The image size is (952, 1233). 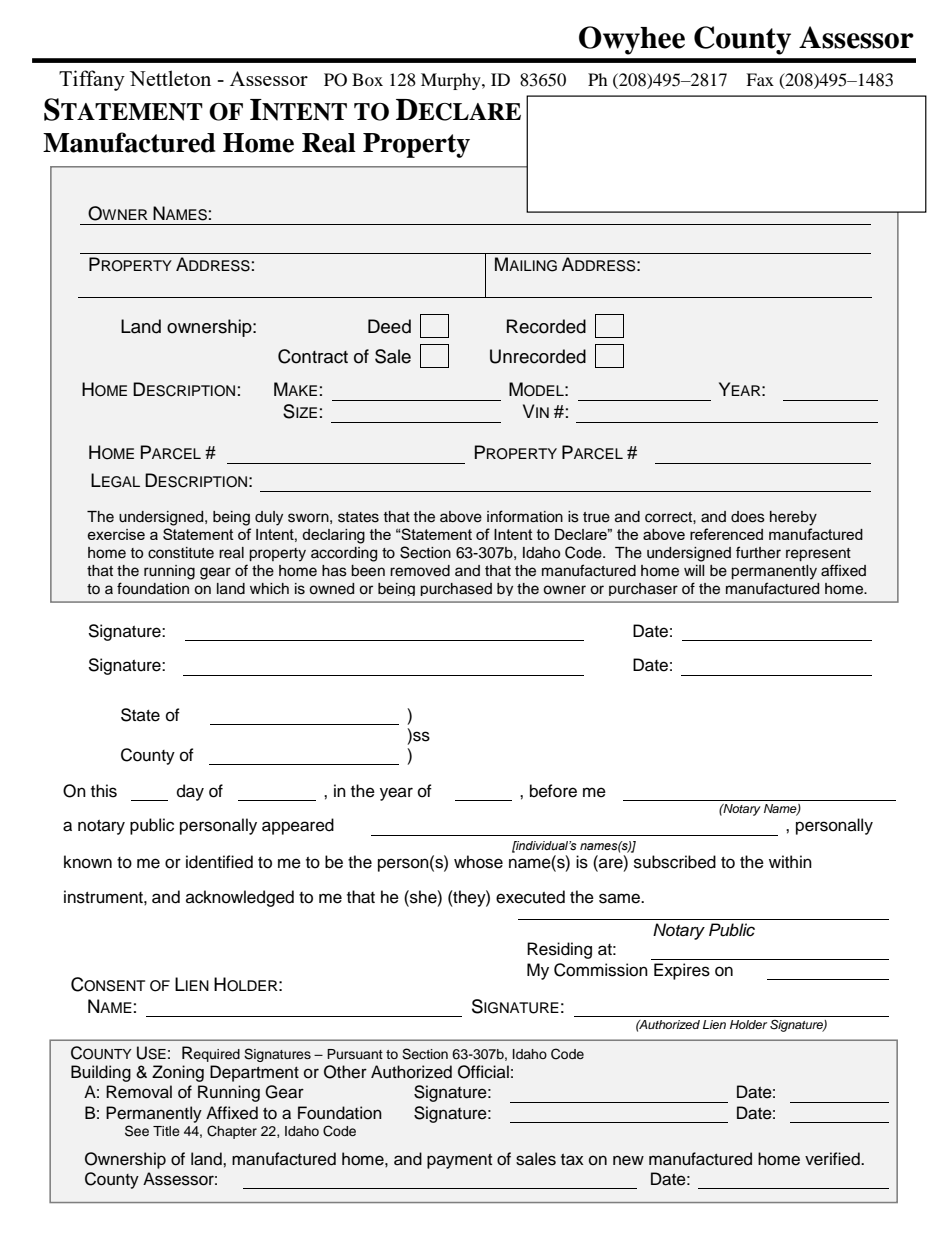 I want to click on Murphy, so click(x=452, y=81).
